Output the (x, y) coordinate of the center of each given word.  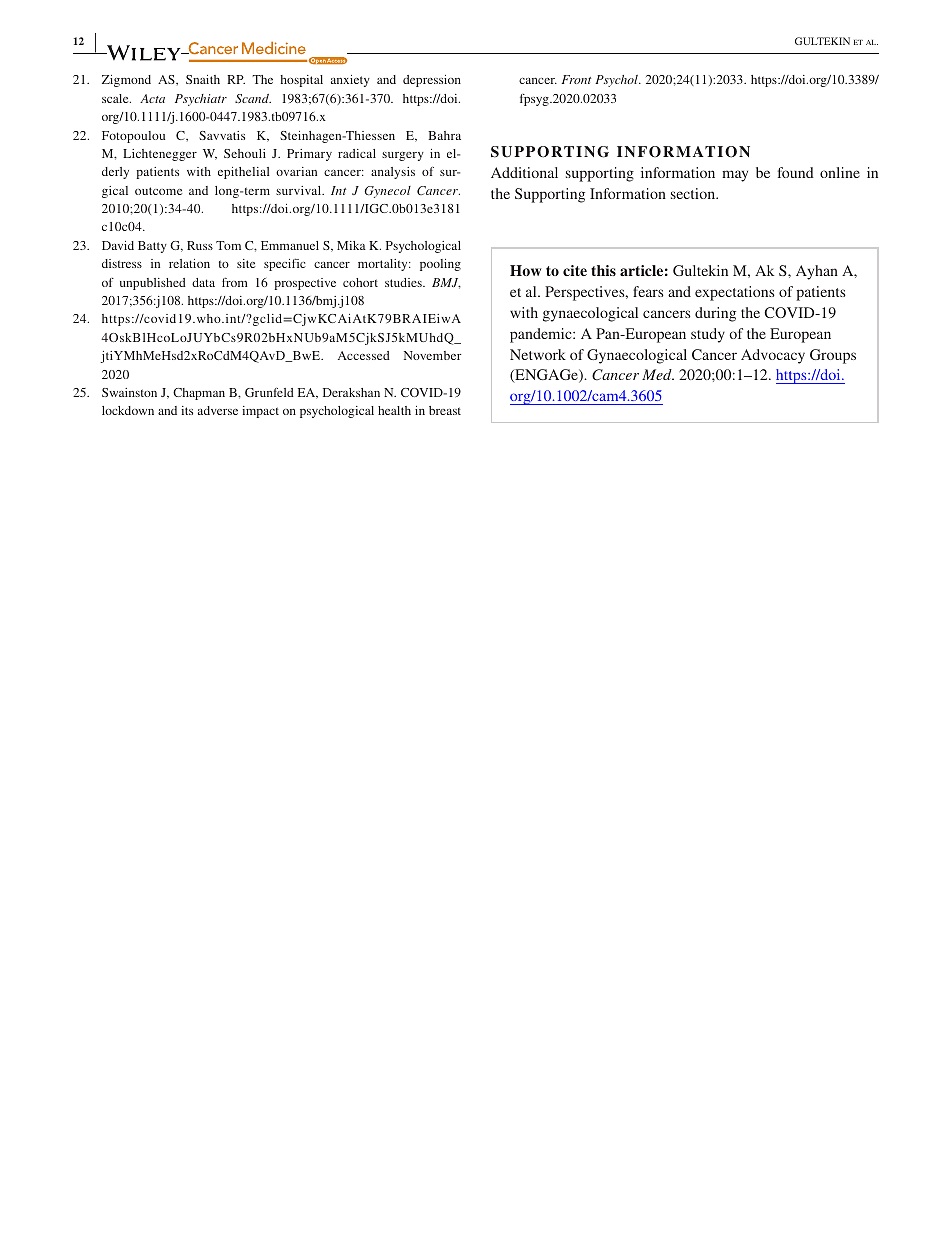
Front (576, 79)
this (603, 270)
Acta (152, 98)
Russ (200, 245)
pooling (440, 265)
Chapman (199, 394)
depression (432, 81)
